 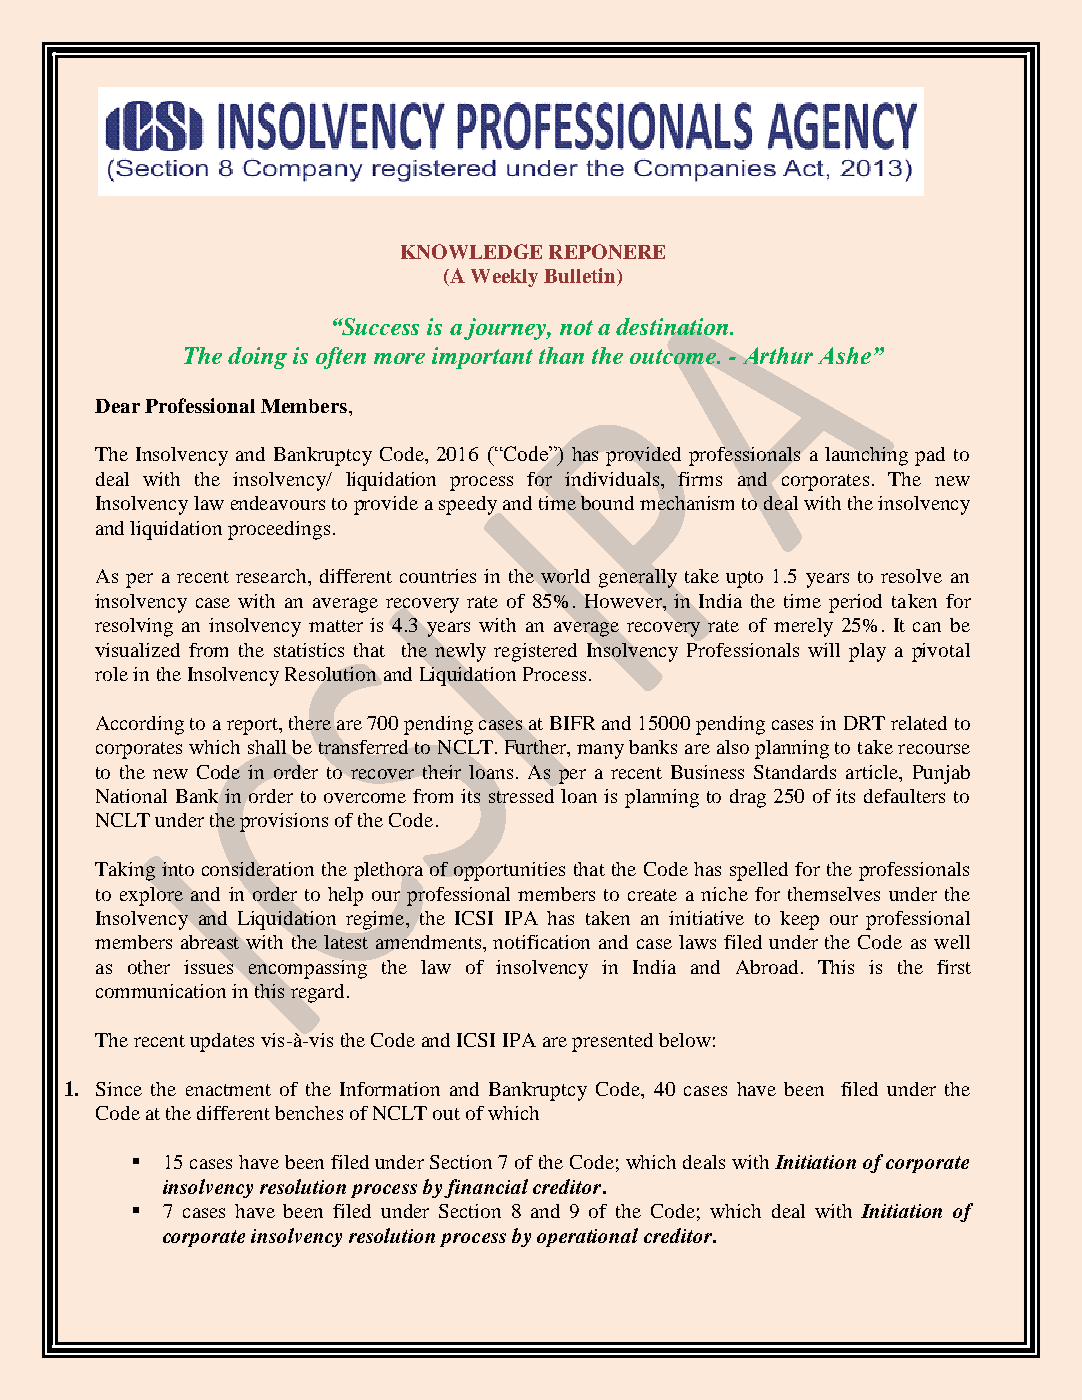 What do you see at coordinates (504, 278) in the page?
I see `Weekly` at bounding box center [504, 278].
